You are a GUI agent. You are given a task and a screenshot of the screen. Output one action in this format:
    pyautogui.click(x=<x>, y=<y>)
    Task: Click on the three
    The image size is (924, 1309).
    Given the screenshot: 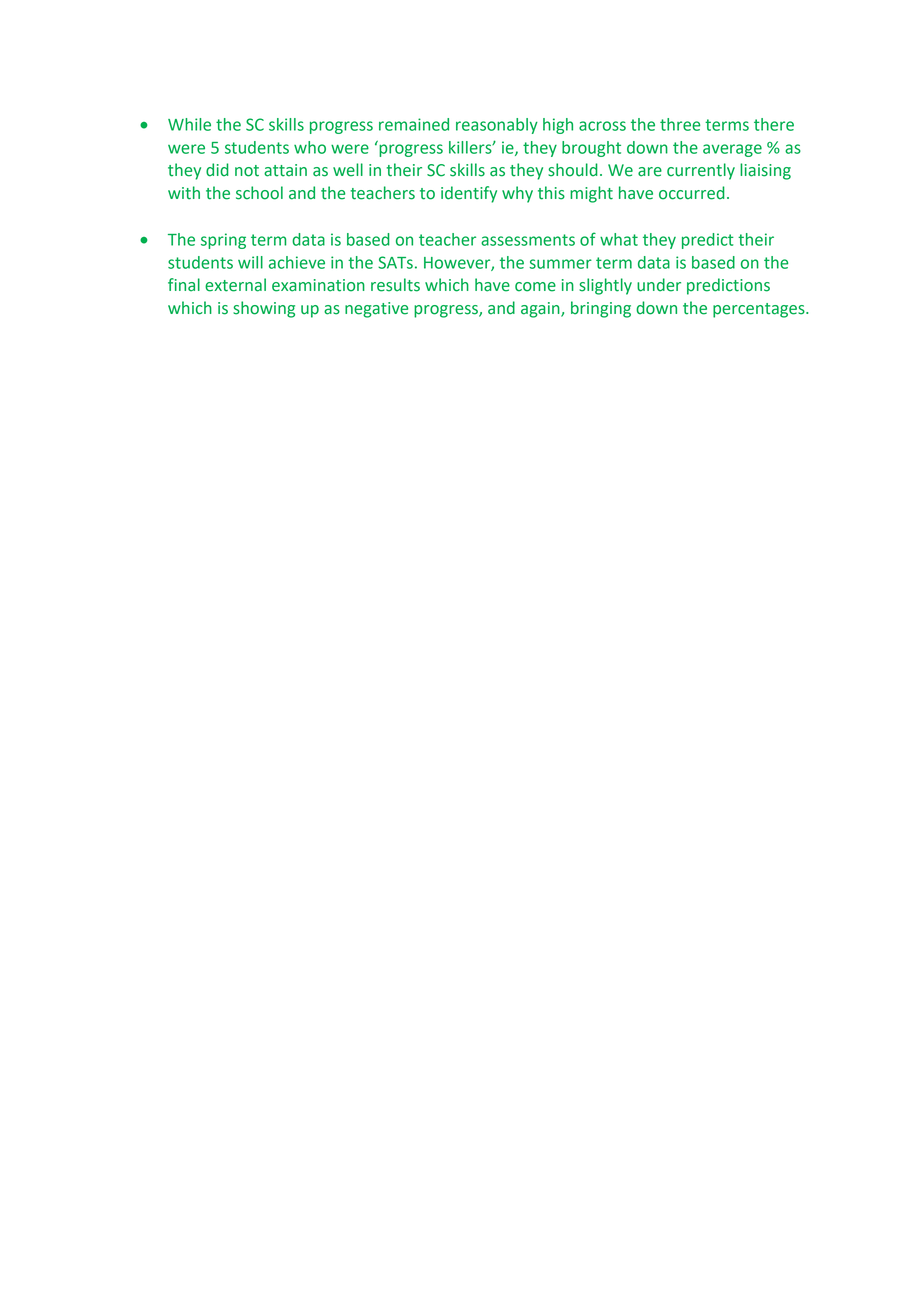 What is the action you would take?
    pyautogui.click(x=680, y=124)
